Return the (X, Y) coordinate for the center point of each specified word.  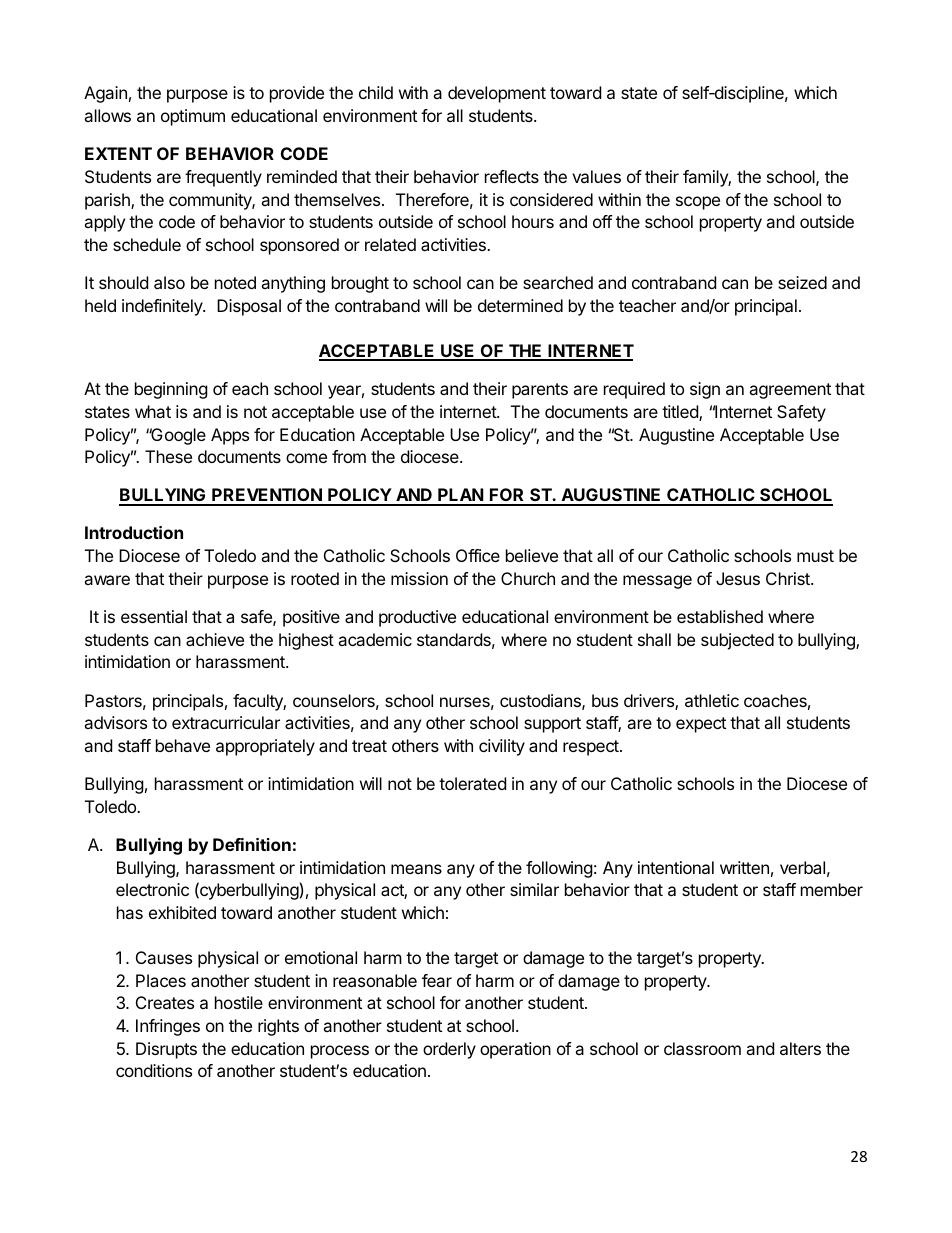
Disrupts (166, 1050)
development (497, 94)
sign (705, 390)
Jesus (738, 578)
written (744, 867)
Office (478, 555)
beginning (171, 390)
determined (520, 305)
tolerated (472, 783)
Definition (252, 844)
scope (698, 203)
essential (154, 616)
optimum (193, 117)
